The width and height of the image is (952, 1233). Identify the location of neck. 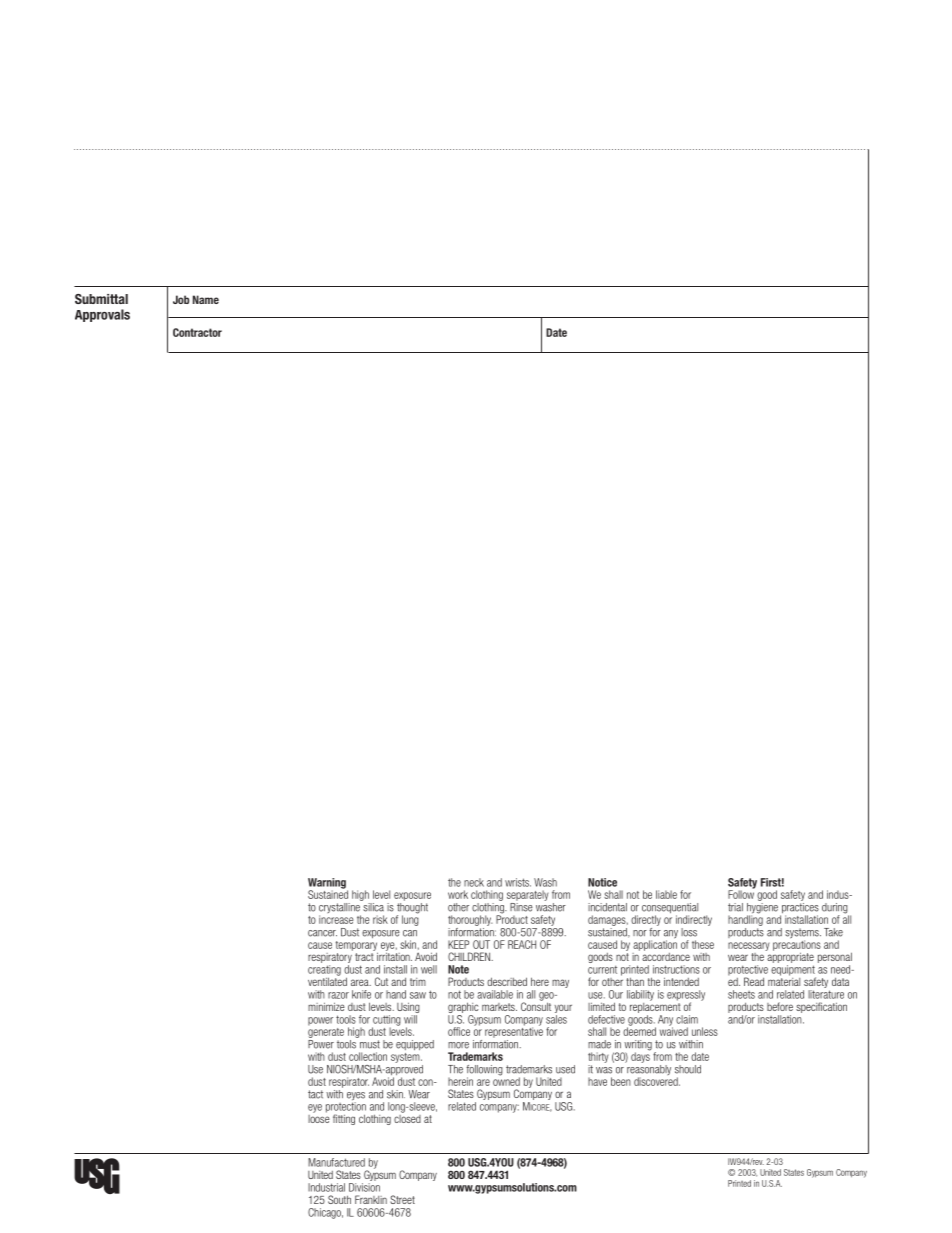
(474, 882).
